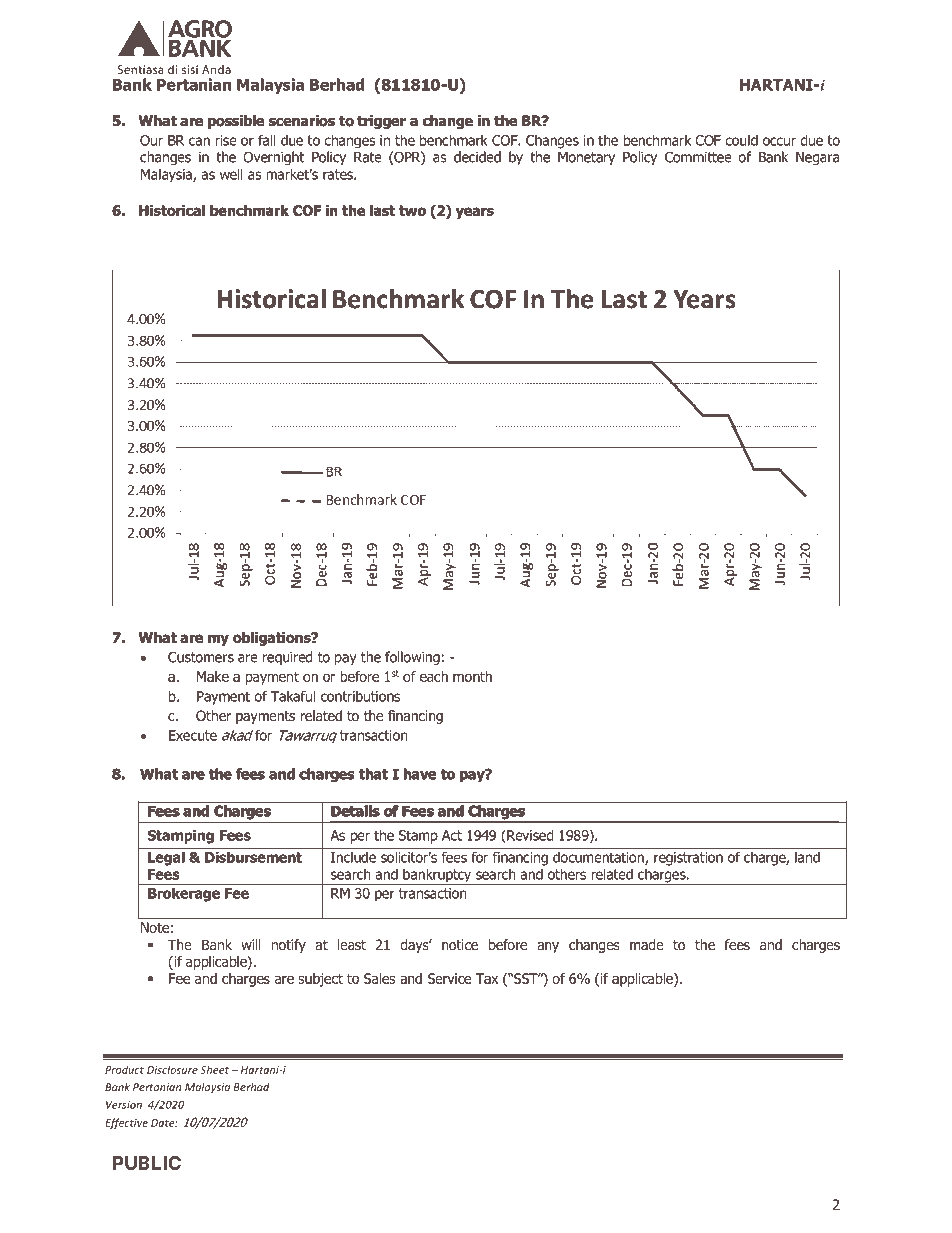 This page has height=1233, width=952. I want to click on Tax, so click(487, 978).
